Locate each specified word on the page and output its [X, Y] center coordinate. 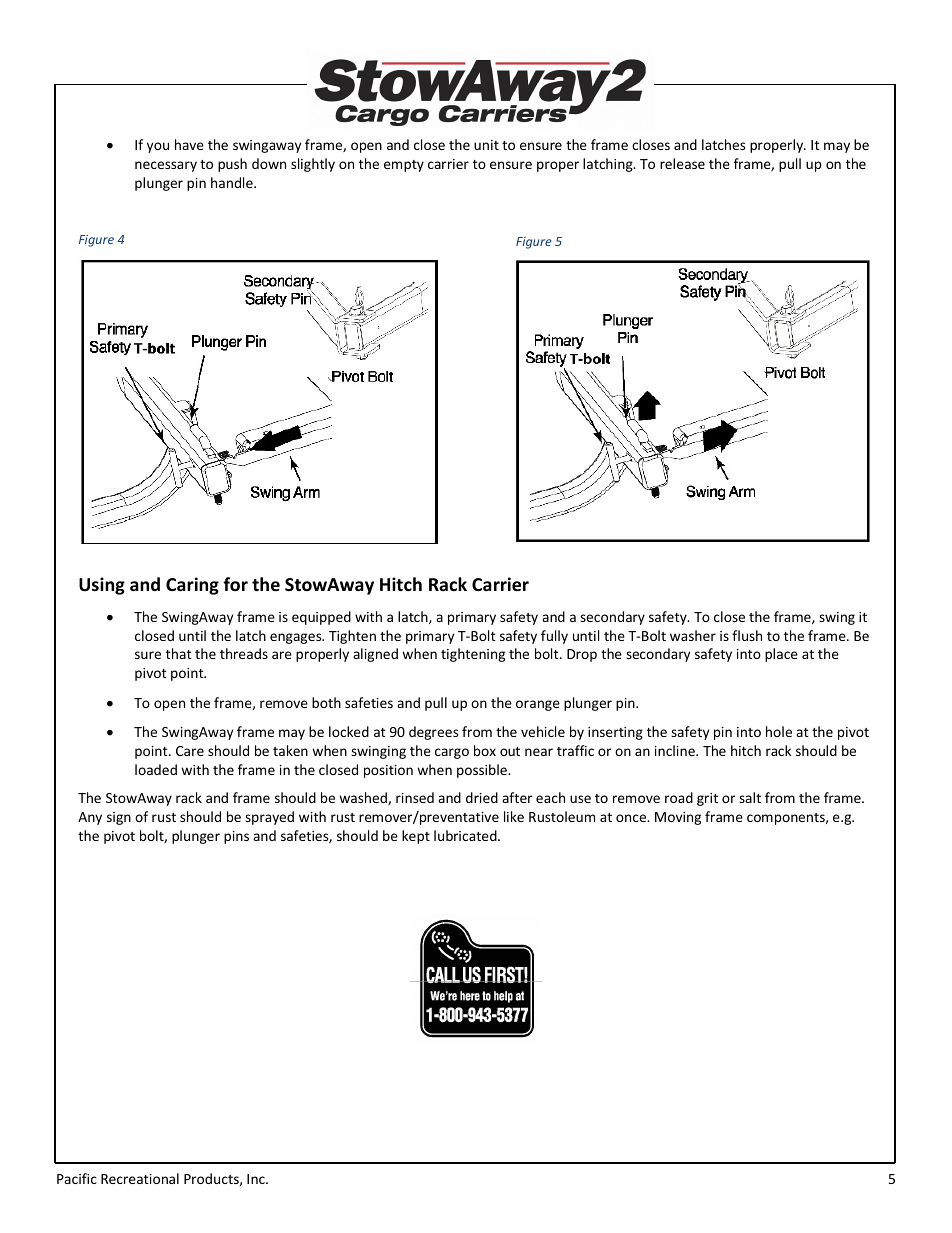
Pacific [77, 1178]
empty [404, 166]
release [682, 163]
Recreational [140, 1178]
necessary [166, 166]
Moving [678, 818]
